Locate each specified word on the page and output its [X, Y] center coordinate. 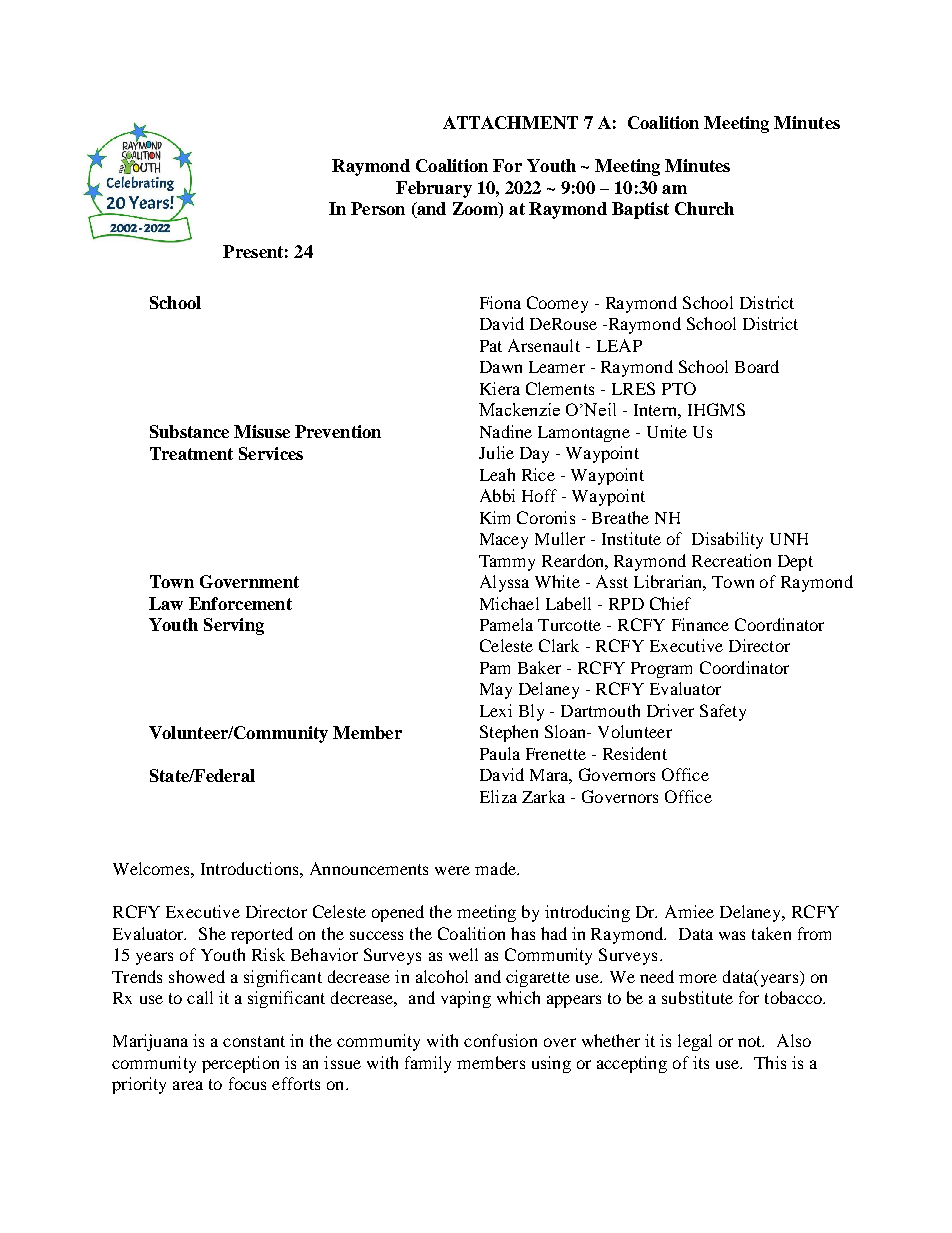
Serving [234, 626]
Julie [496, 452]
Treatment [191, 453]
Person [378, 208]
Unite [667, 431]
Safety [723, 712]
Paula [500, 753]
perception [240, 1064]
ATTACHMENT [510, 122]
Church [704, 208]
